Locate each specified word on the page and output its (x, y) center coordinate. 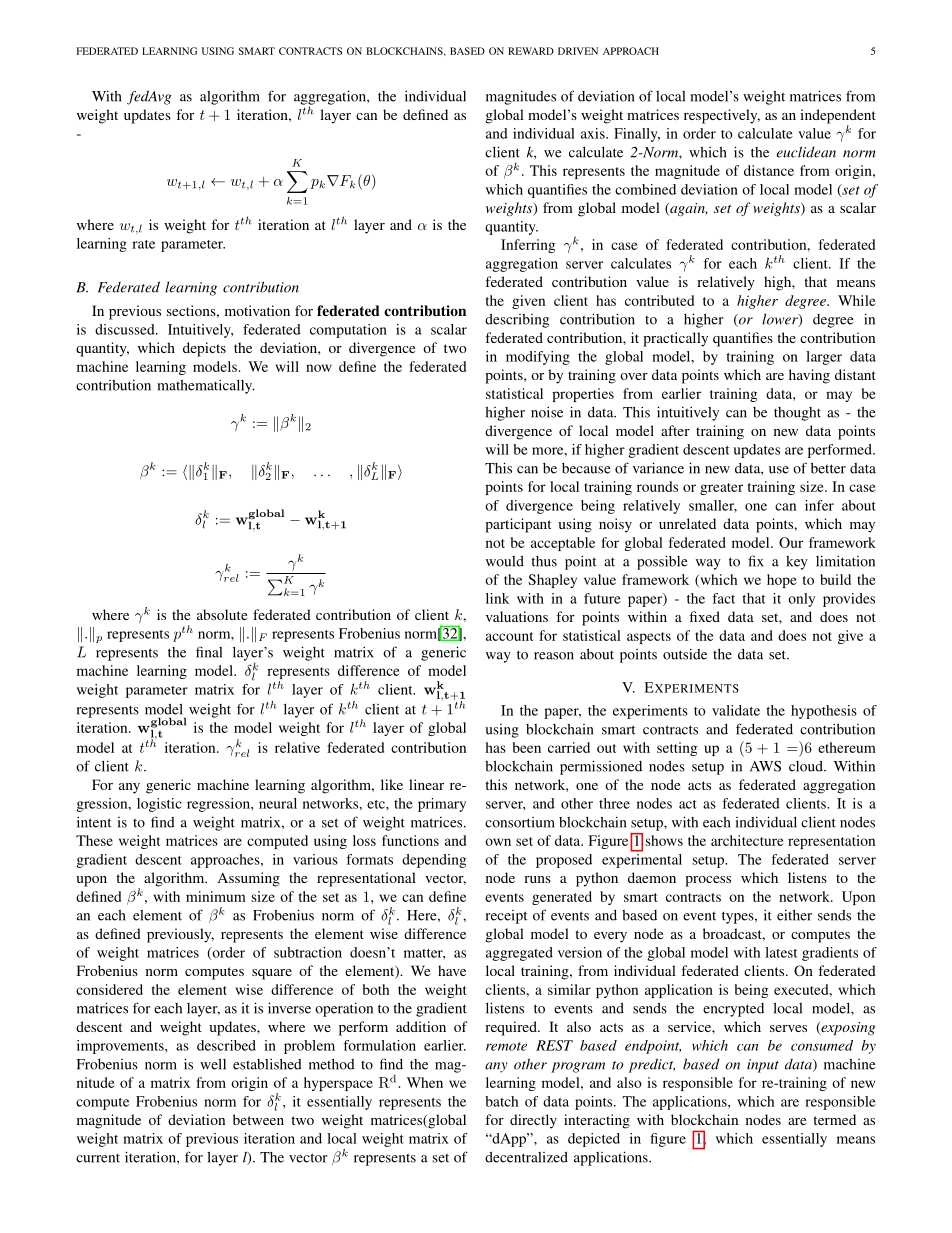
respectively (722, 116)
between (258, 1119)
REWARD (531, 51)
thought (797, 414)
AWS (765, 766)
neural (278, 803)
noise (547, 412)
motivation (257, 310)
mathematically (206, 386)
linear (426, 784)
